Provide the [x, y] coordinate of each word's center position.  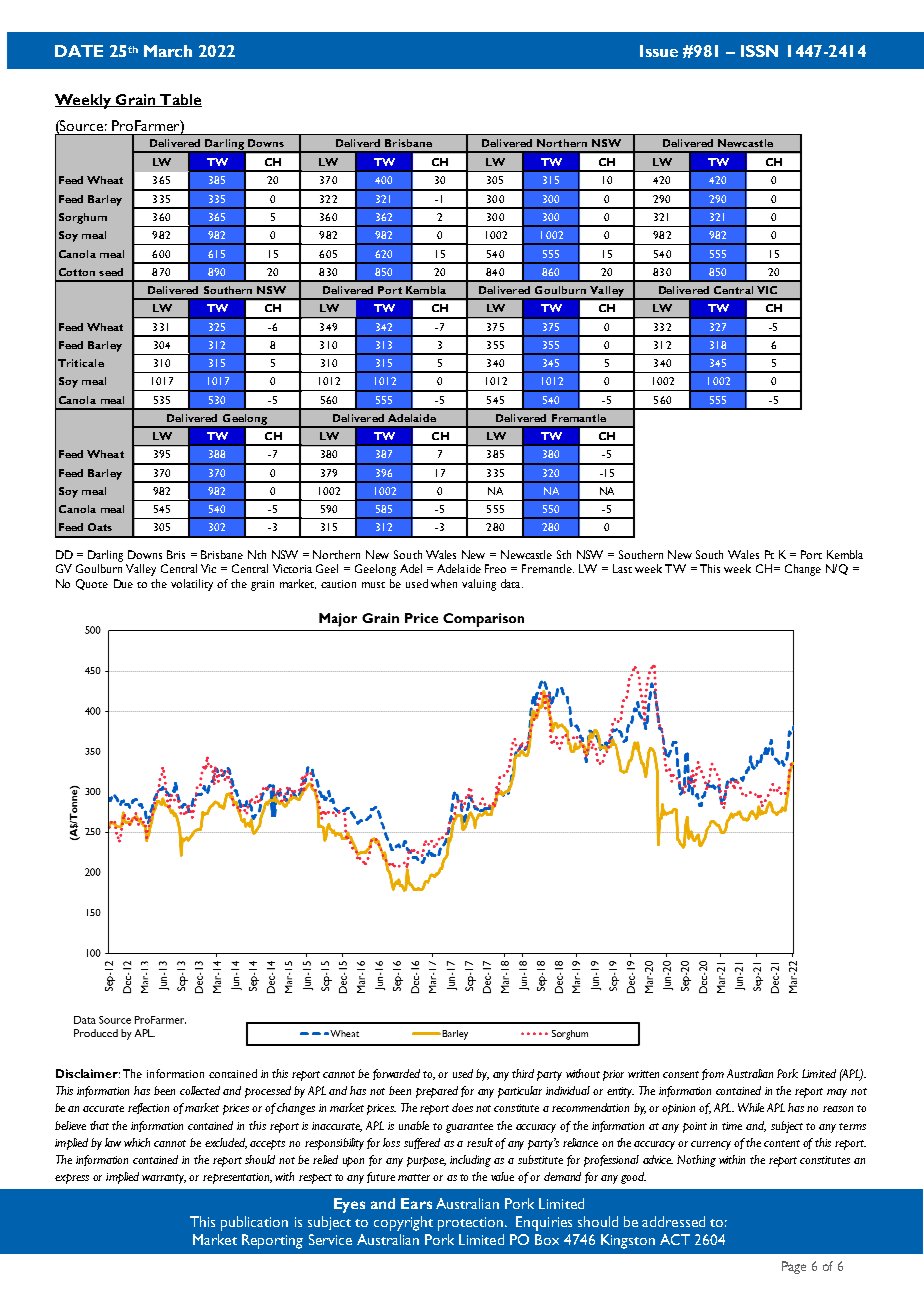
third [523, 1073]
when [444, 583]
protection [470, 1224]
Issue [659, 51]
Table [180, 100]
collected [200, 1090]
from [713, 1074]
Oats [100, 527]
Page [794, 1267]
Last [622, 568]
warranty [164, 1179]
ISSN [759, 51]
